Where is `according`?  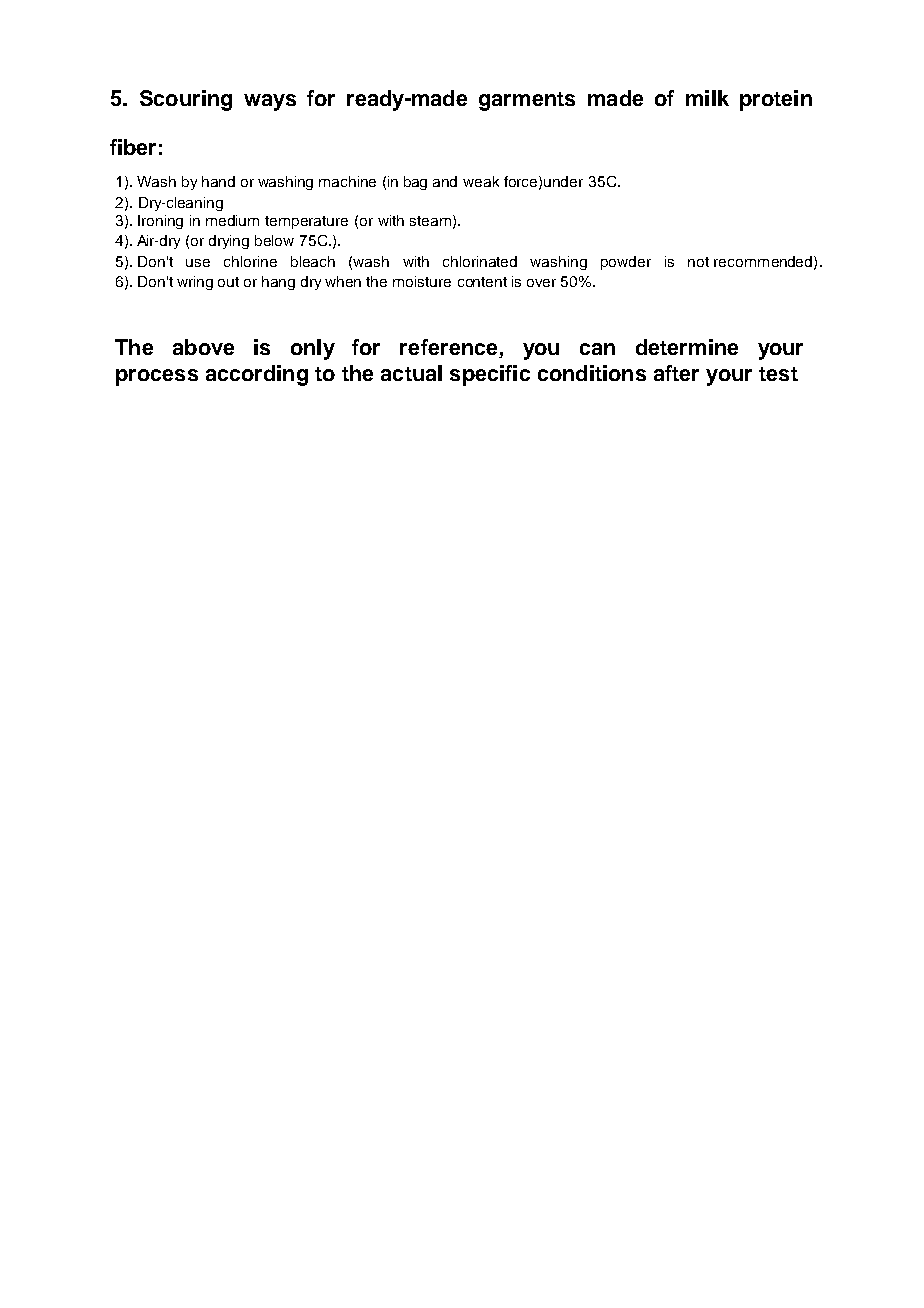 according is located at coordinates (257, 375).
